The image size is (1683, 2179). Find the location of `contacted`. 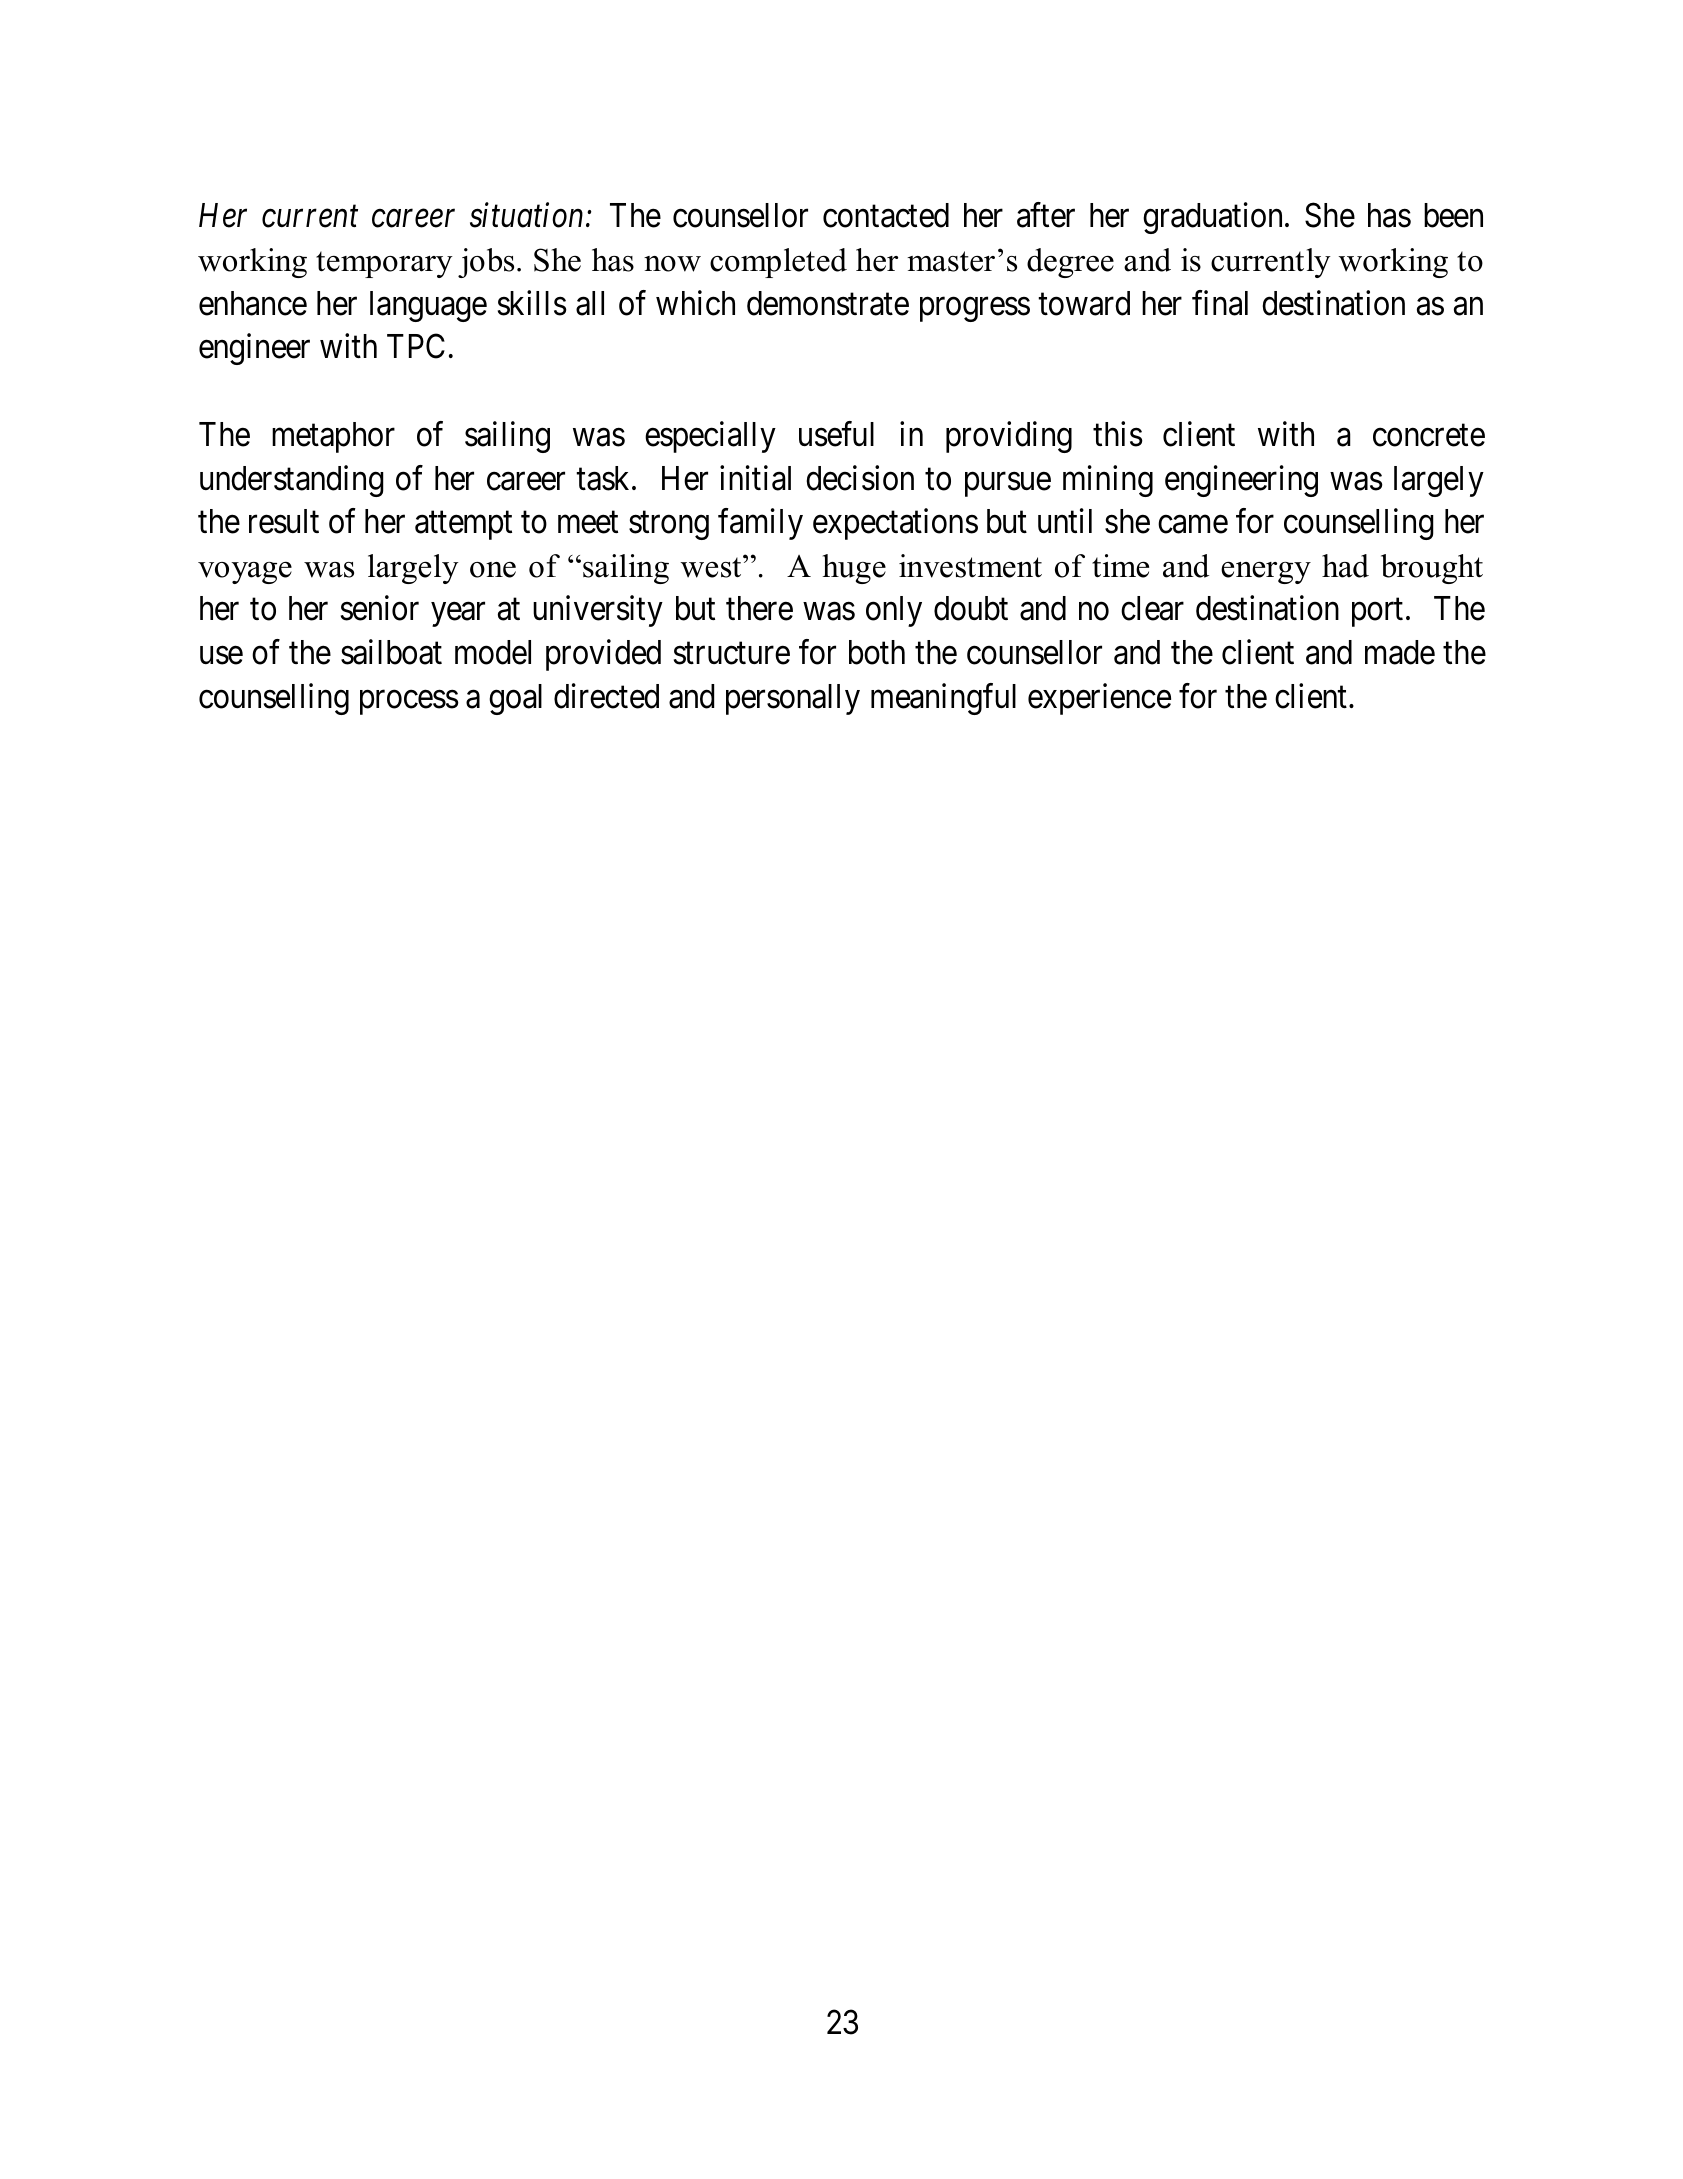

contacted is located at coordinates (886, 215).
